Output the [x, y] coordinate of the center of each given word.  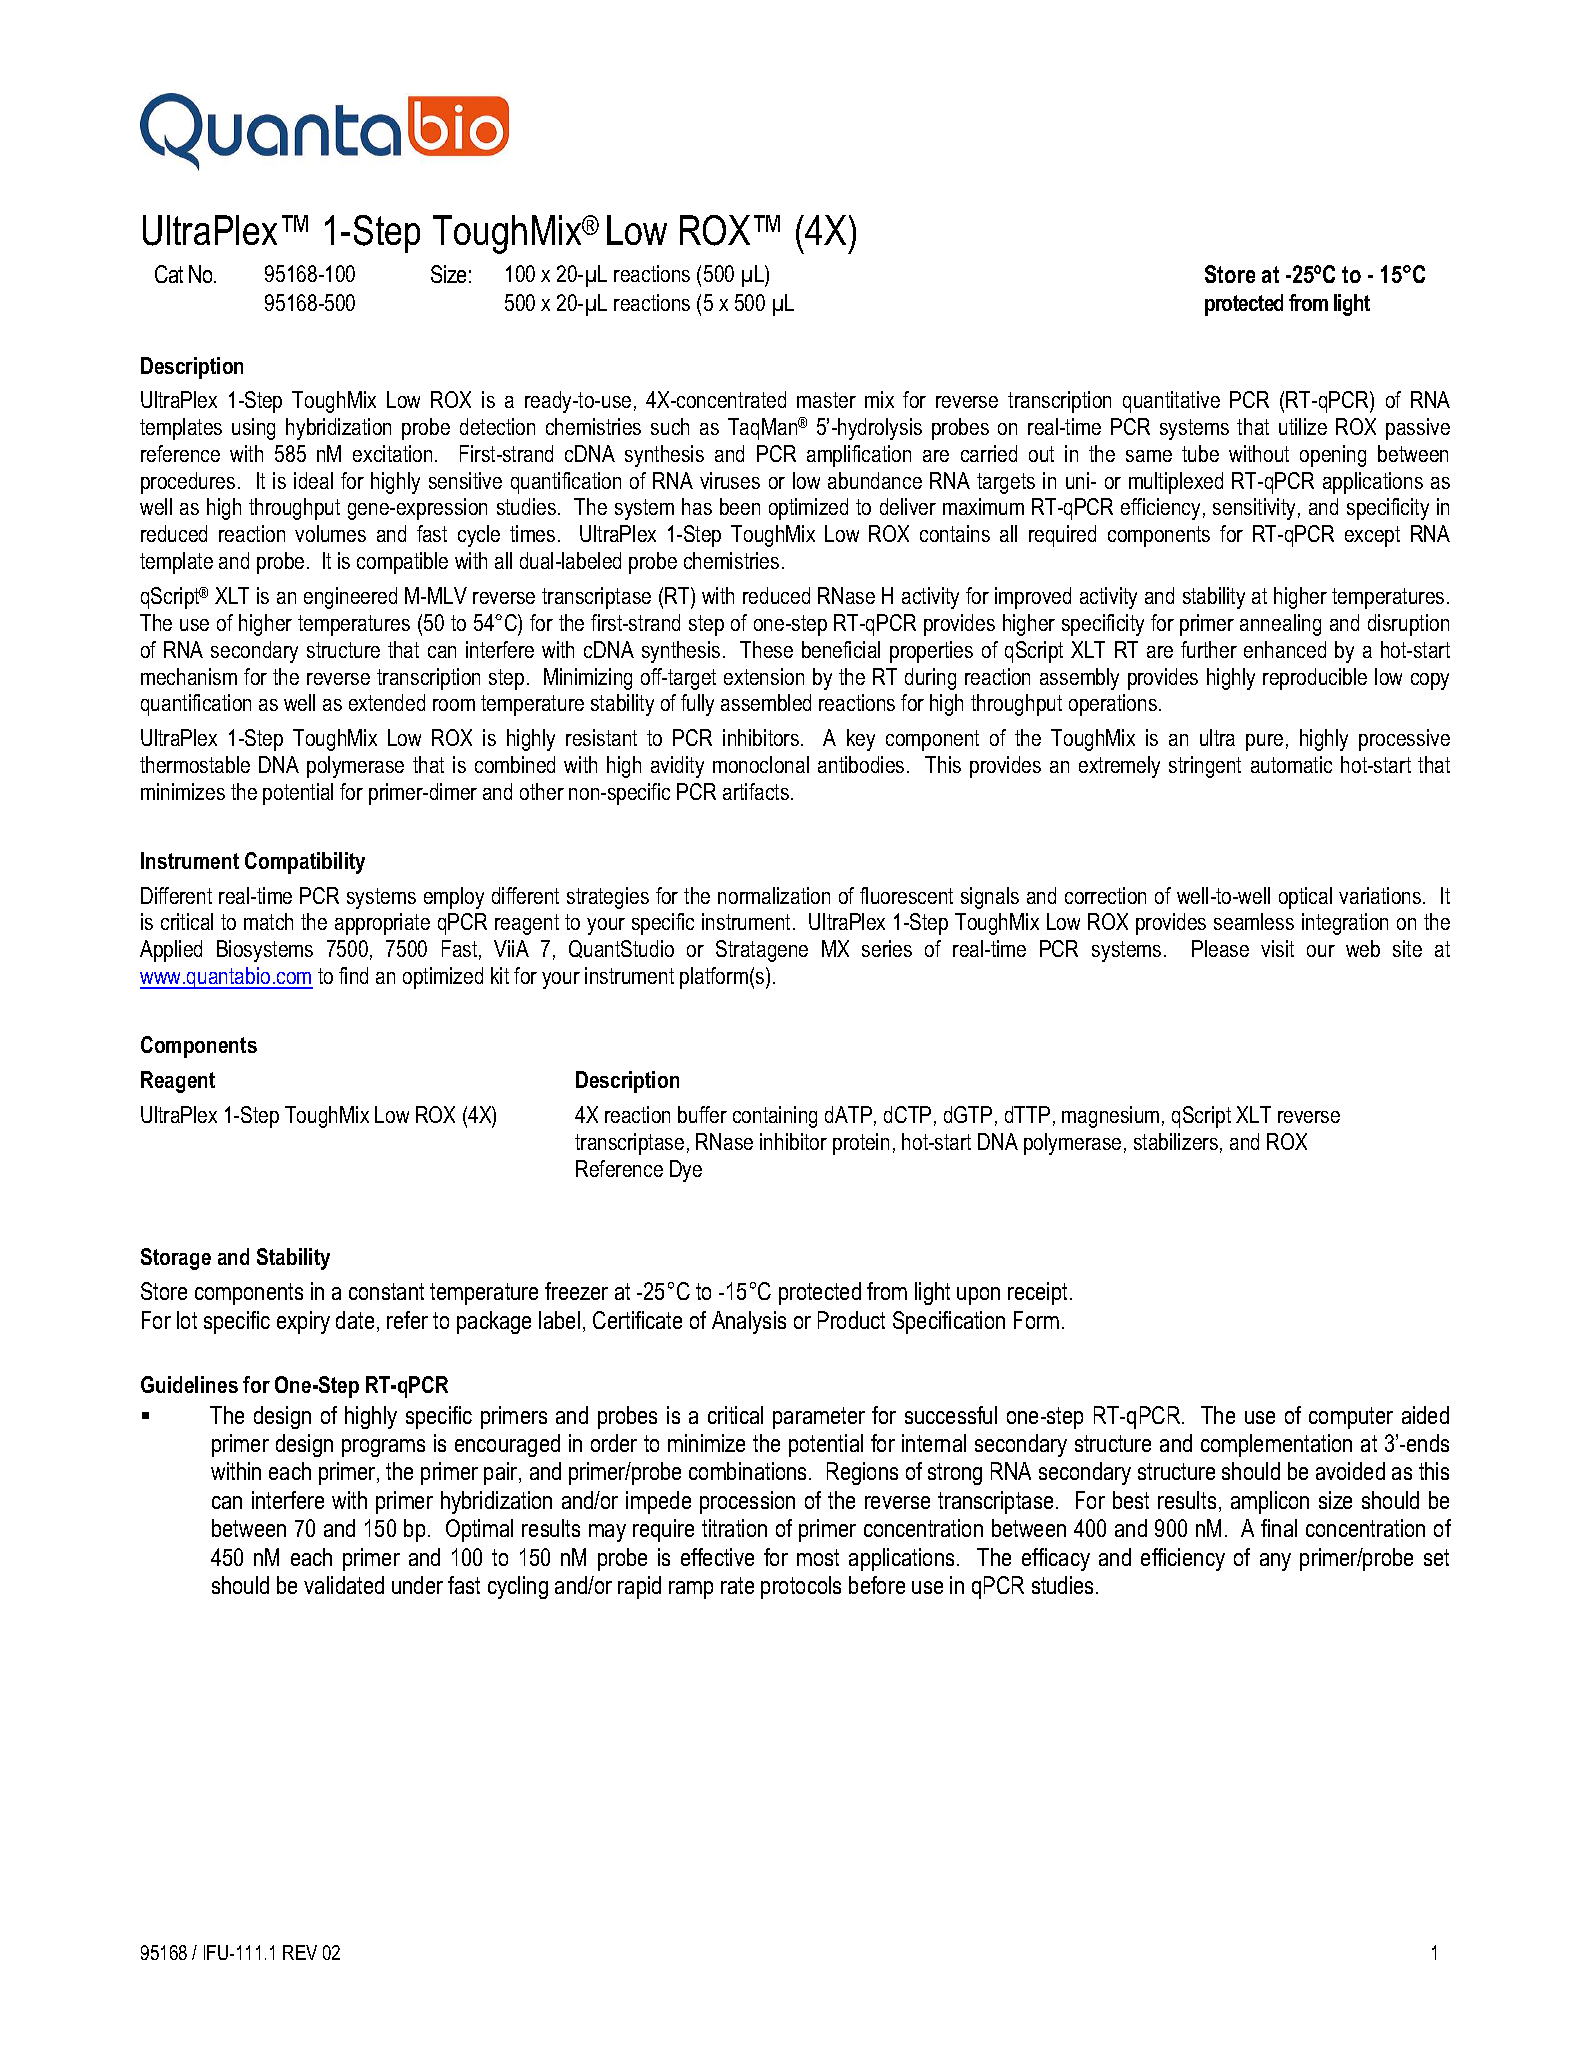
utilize [1303, 426]
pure [1264, 742]
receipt [1037, 1293]
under [417, 1585]
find [353, 975]
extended [387, 702]
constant [386, 1291]
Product [851, 1320]
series [887, 948]
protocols [801, 1587]
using [253, 429]
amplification [859, 456]
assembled [766, 702]
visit [1277, 948]
